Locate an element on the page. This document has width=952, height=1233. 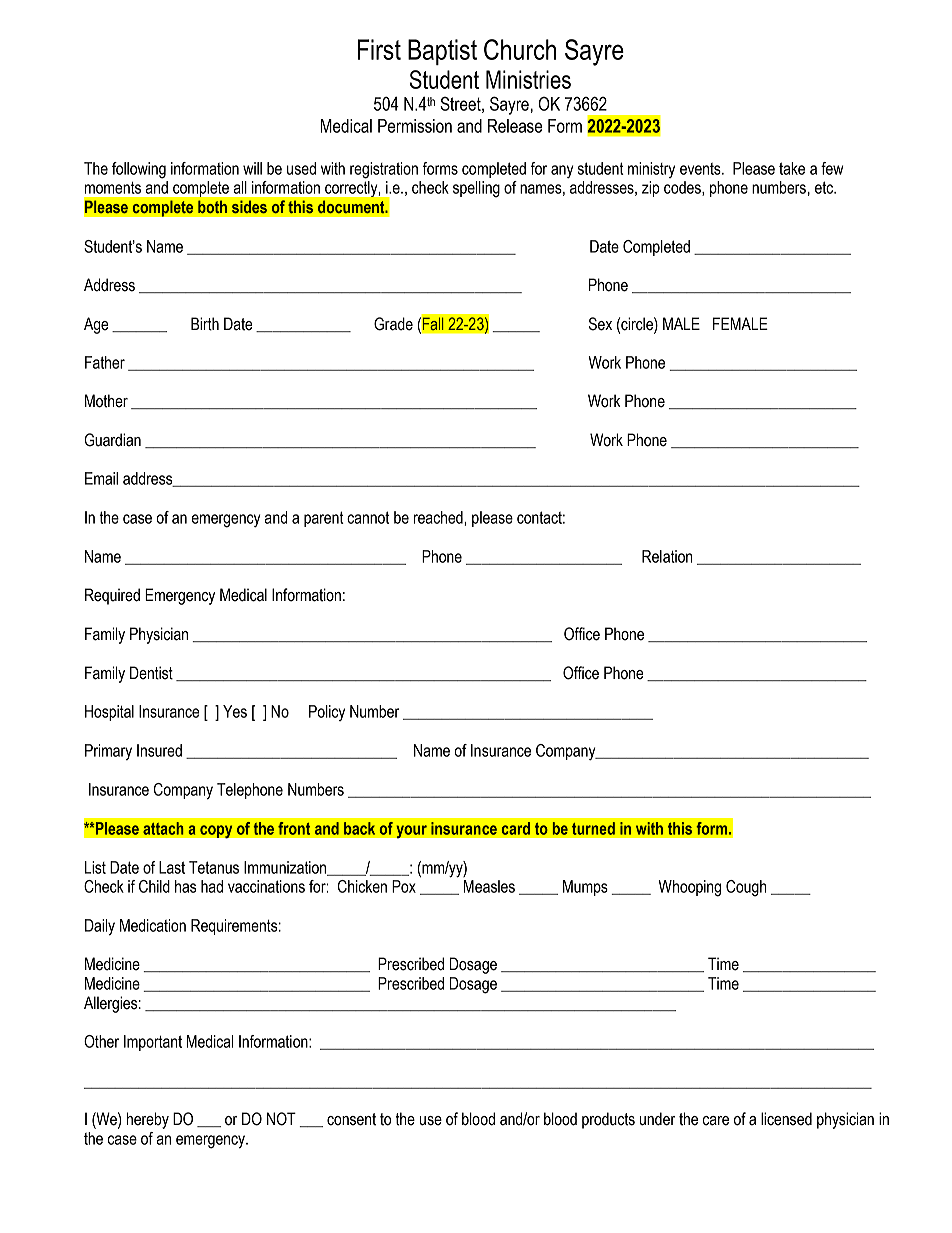
Relation is located at coordinates (667, 556).
